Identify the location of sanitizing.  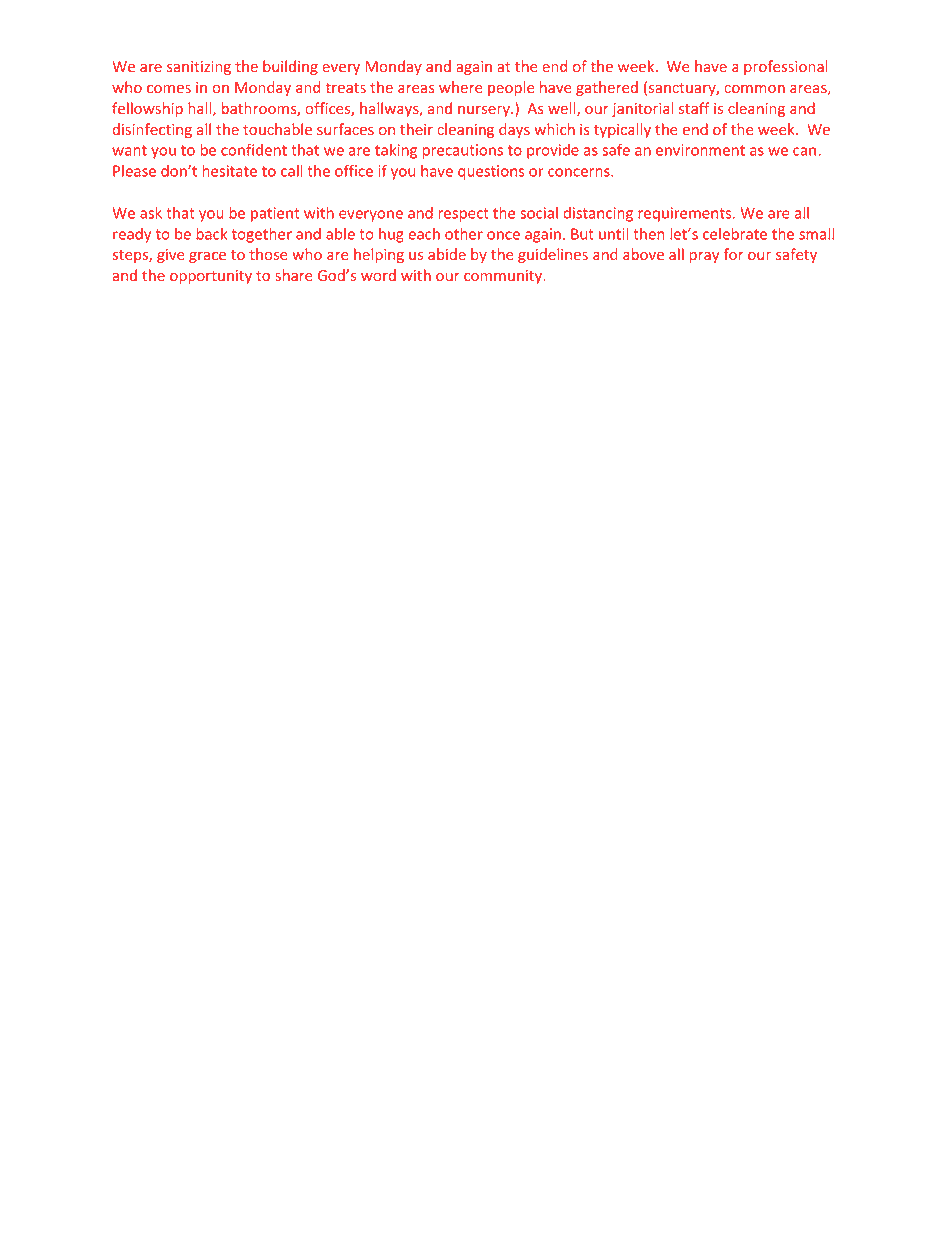
(199, 68).
